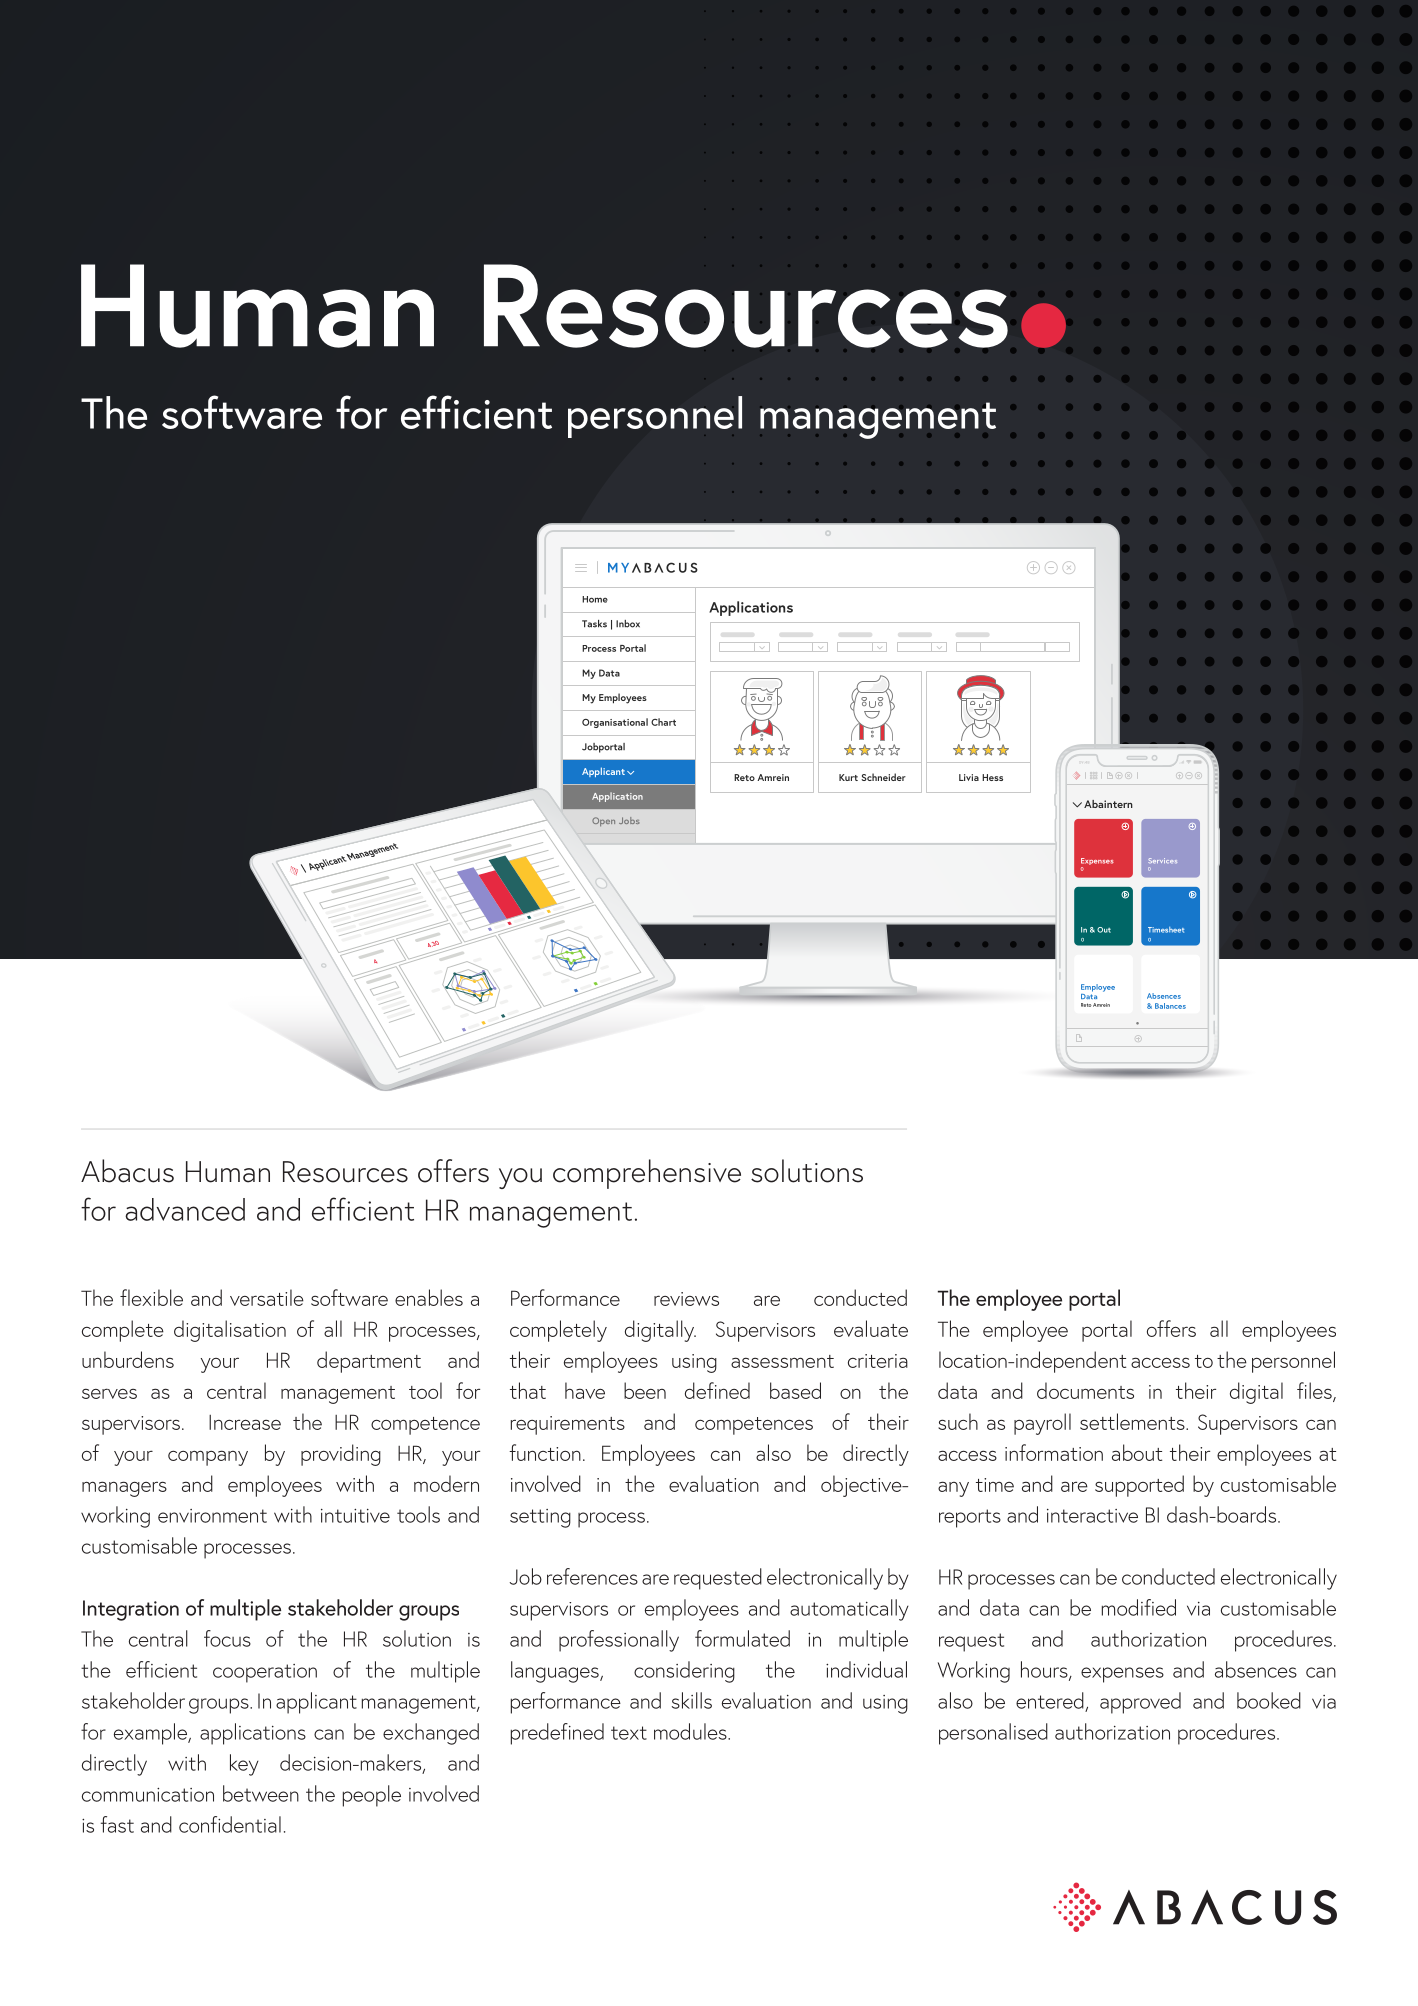 This screenshot has height=2006, width=1418. I want to click on comprehensive, so click(647, 1174).
